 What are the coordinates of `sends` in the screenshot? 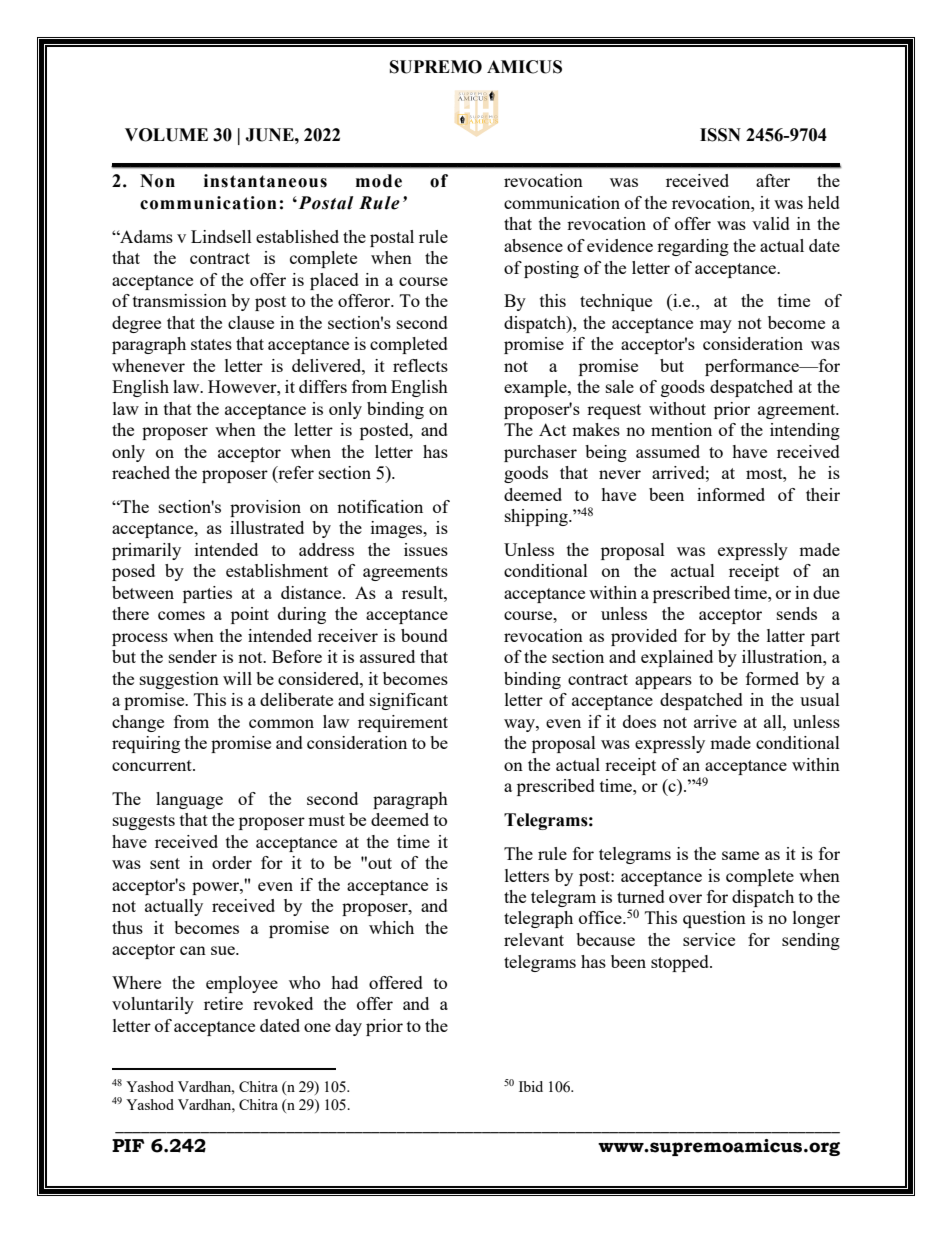 It's located at (797, 613).
